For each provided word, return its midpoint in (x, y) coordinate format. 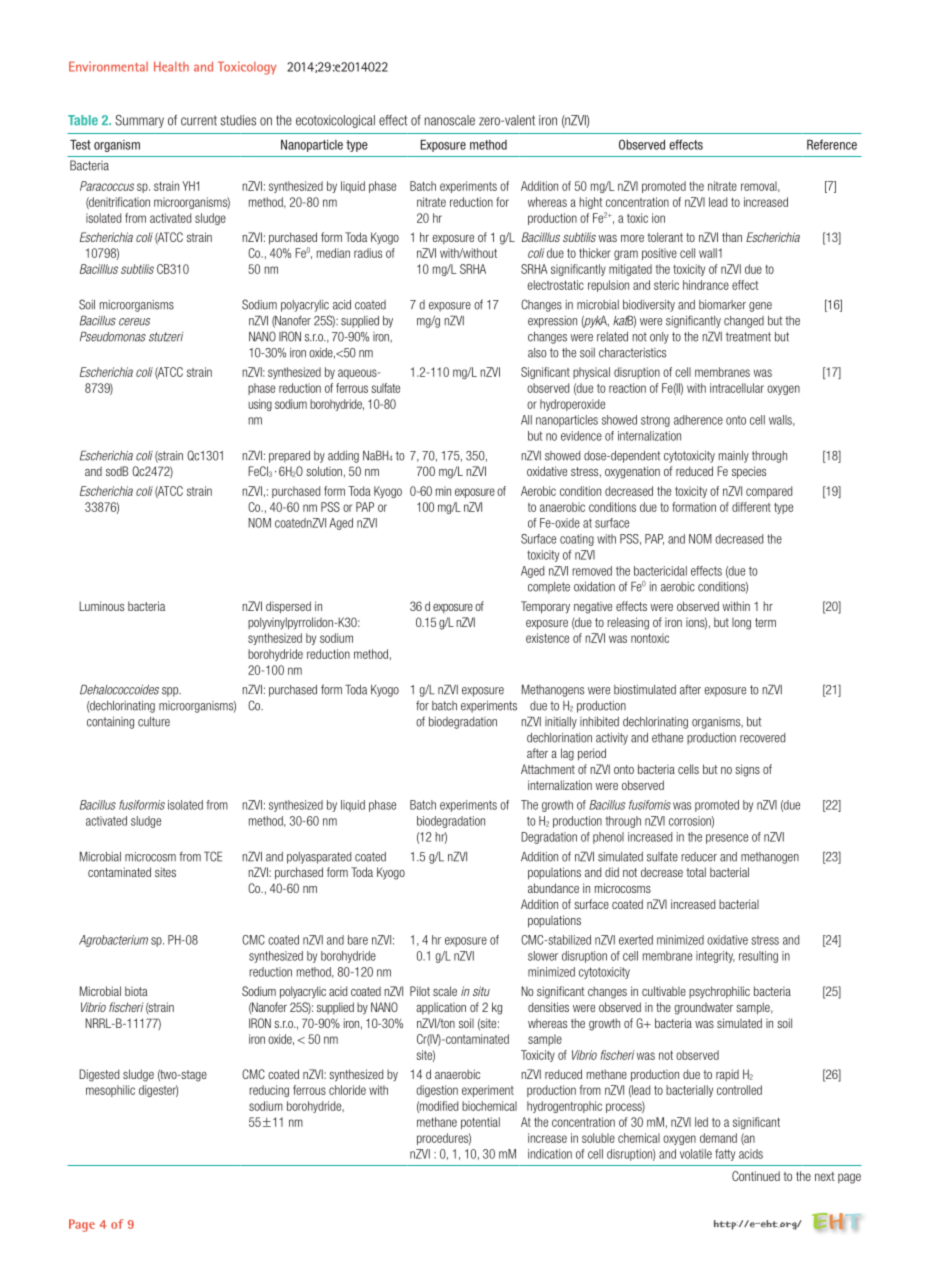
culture (154, 722)
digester (158, 1091)
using (260, 405)
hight (591, 203)
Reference (832, 144)
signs (747, 770)
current (199, 120)
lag (567, 754)
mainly (734, 457)
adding (343, 457)
